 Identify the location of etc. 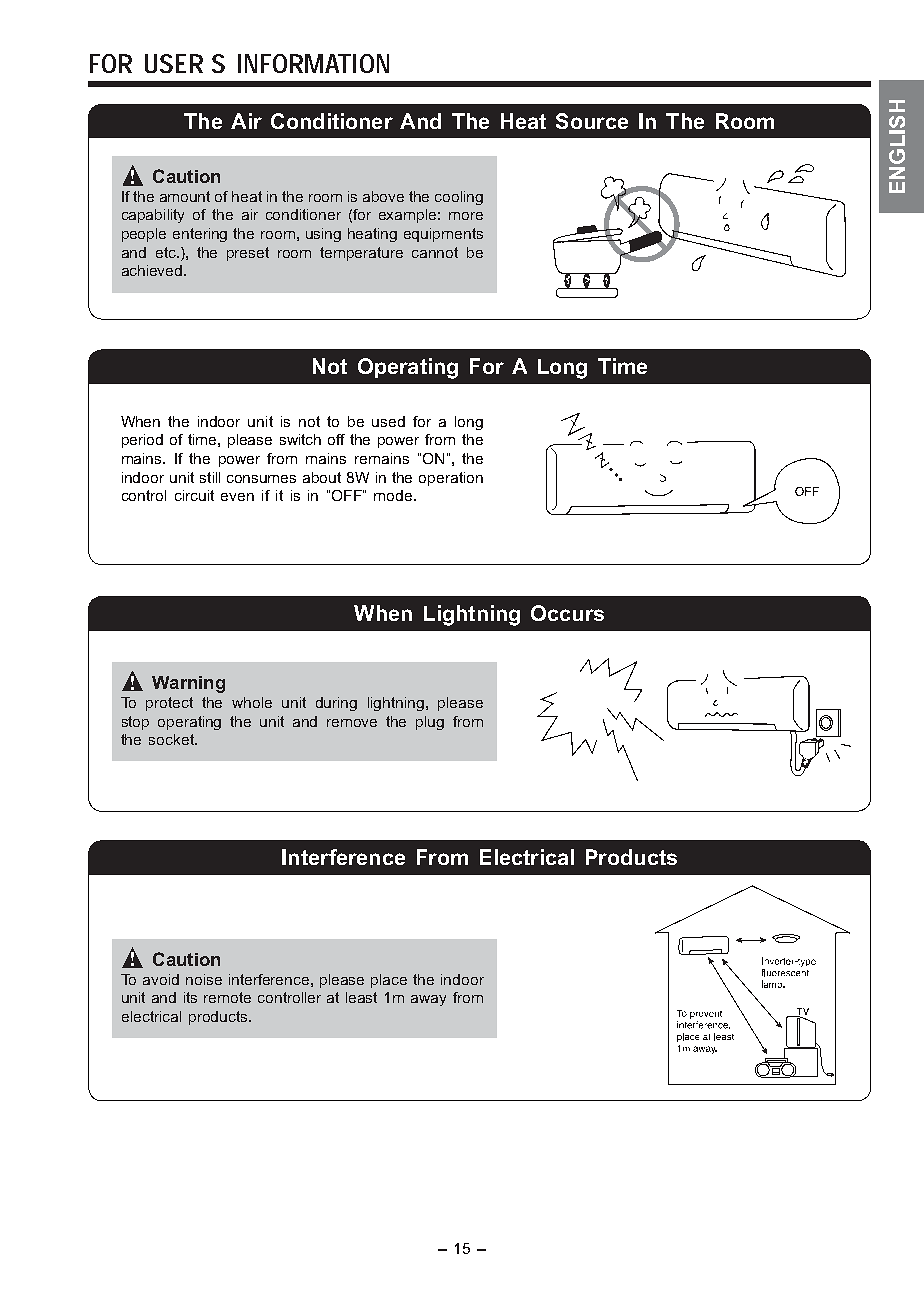
(167, 252).
